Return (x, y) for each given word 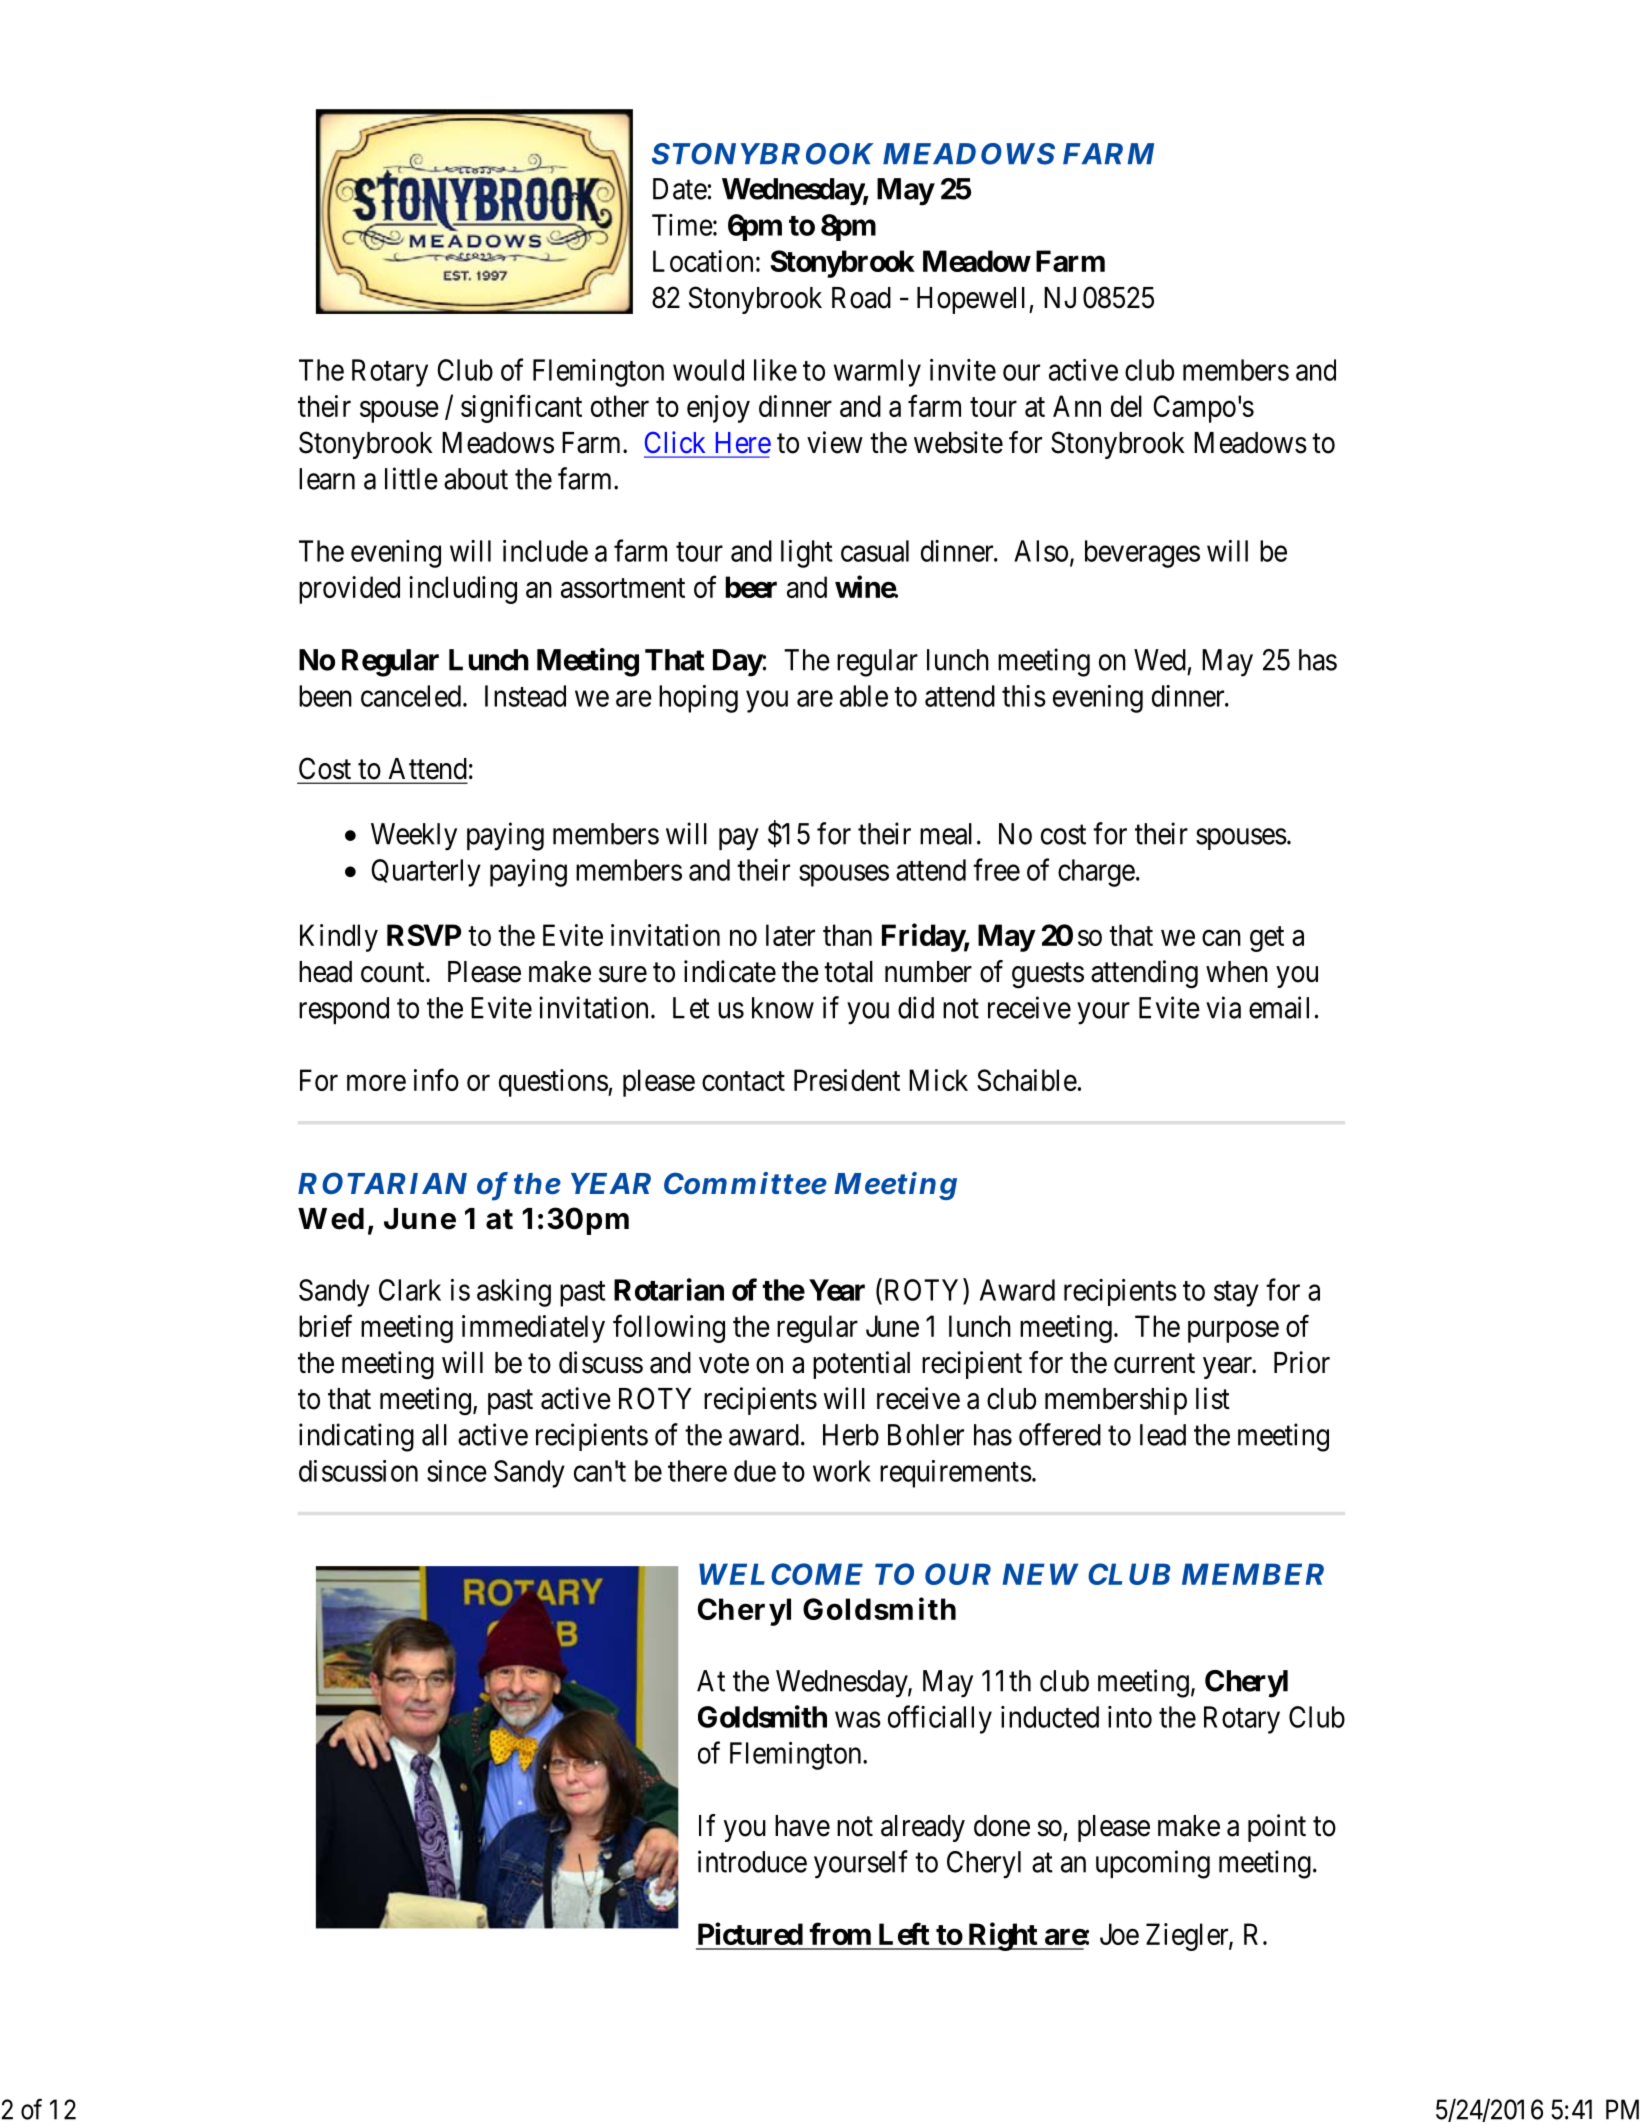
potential (861, 1365)
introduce (752, 1861)
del (1126, 406)
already (923, 1828)
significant (521, 408)
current (1154, 1364)
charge (1096, 873)
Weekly (414, 837)
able (864, 696)
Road (861, 298)
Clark (410, 1290)
